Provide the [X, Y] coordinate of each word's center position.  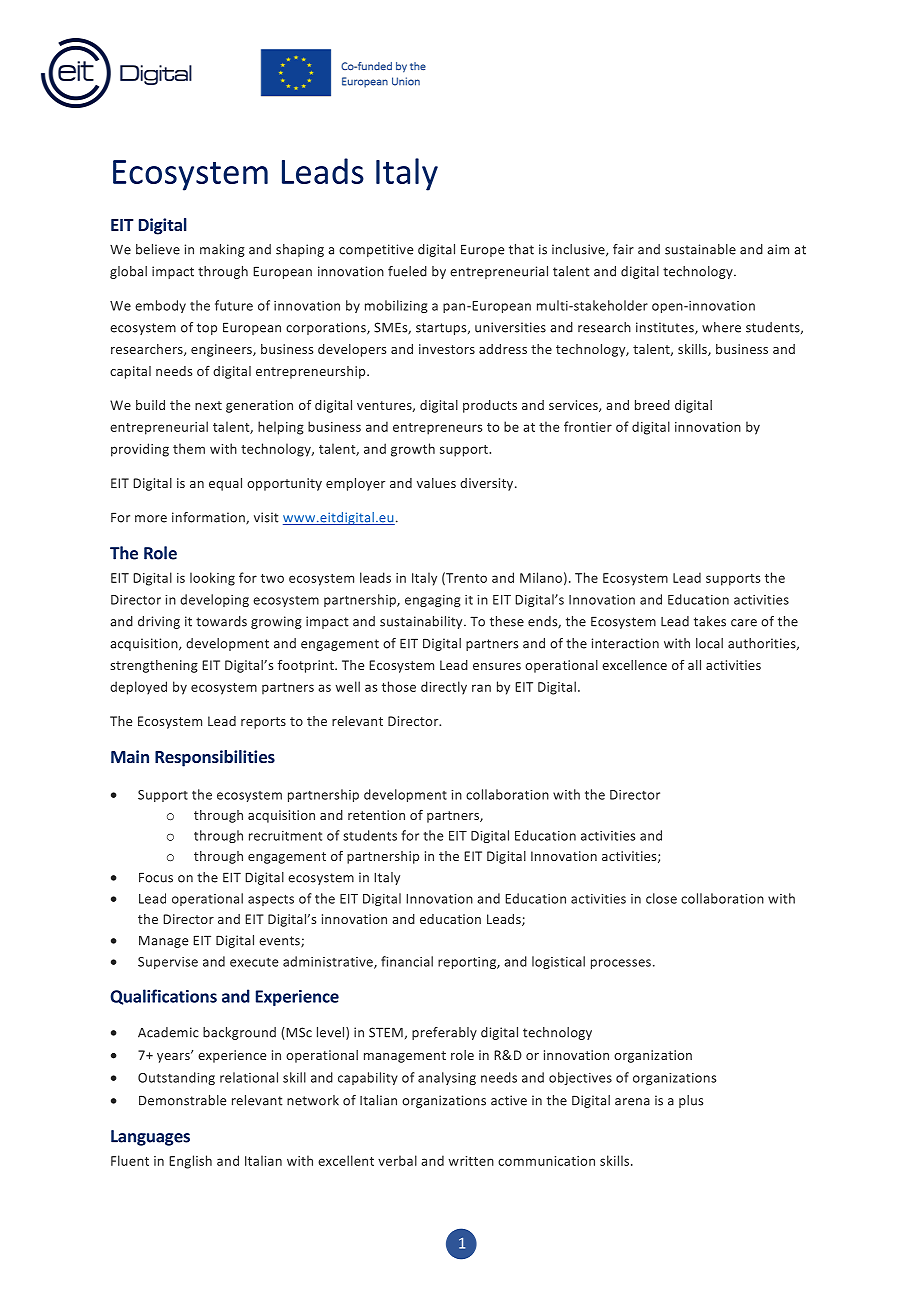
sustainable [700, 249]
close [661, 898]
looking [212, 579]
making [222, 250]
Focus [156, 877]
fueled [407, 271]
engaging [432, 601]
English [190, 1162]
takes [710, 621]
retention [376, 815]
